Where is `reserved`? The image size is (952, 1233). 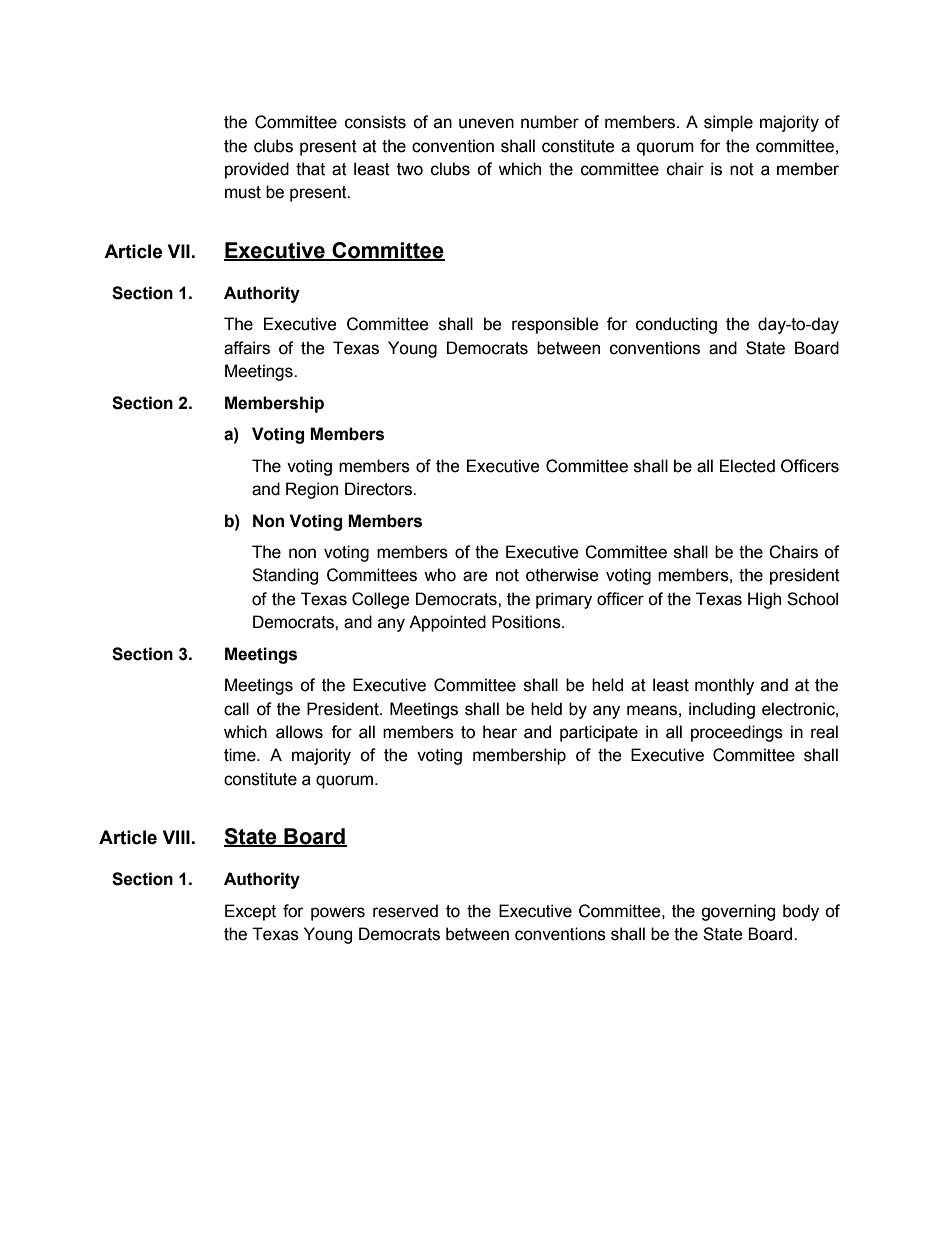 reserved is located at coordinates (405, 911).
